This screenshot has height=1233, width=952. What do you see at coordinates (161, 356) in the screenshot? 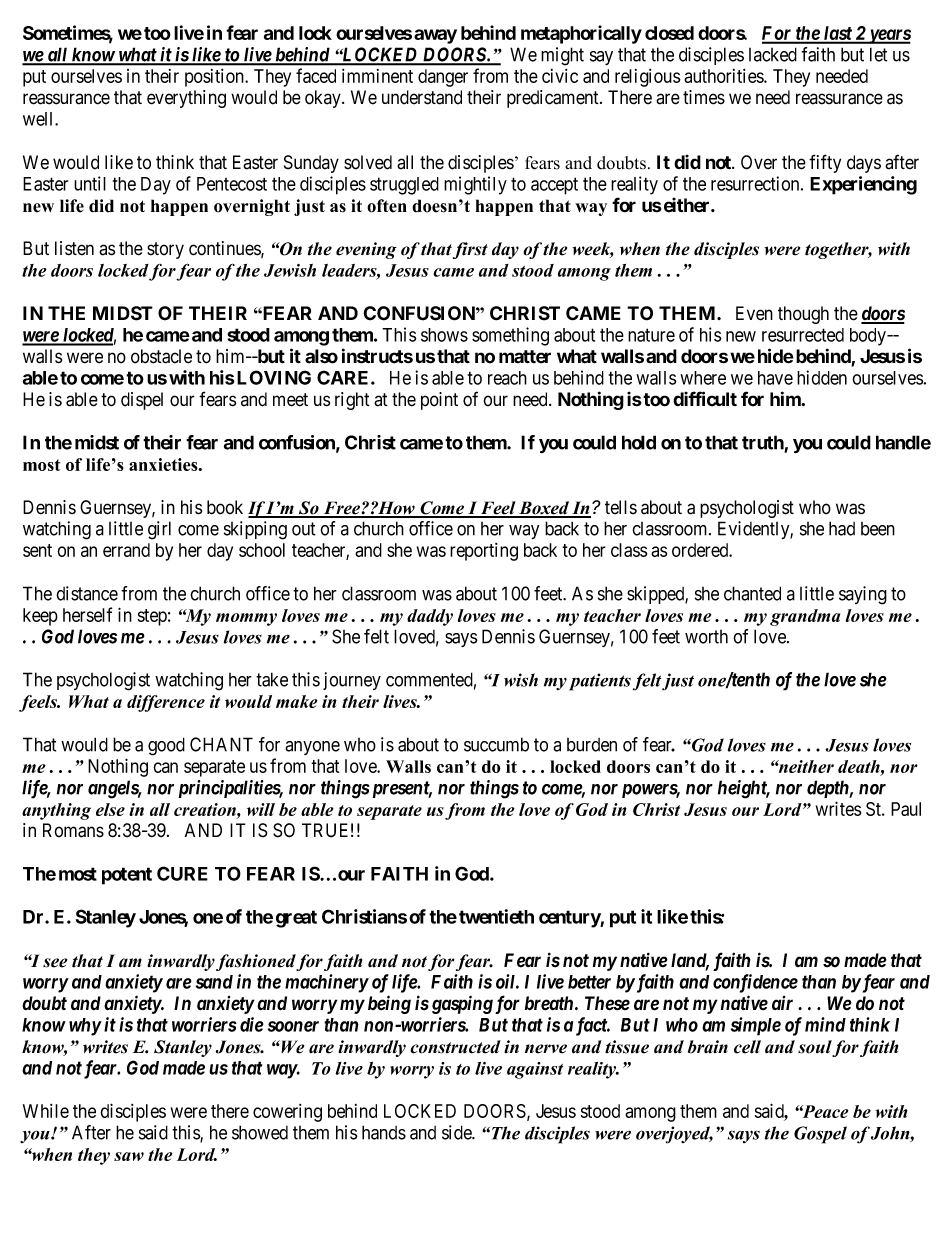
I see `obstacle` at bounding box center [161, 356].
